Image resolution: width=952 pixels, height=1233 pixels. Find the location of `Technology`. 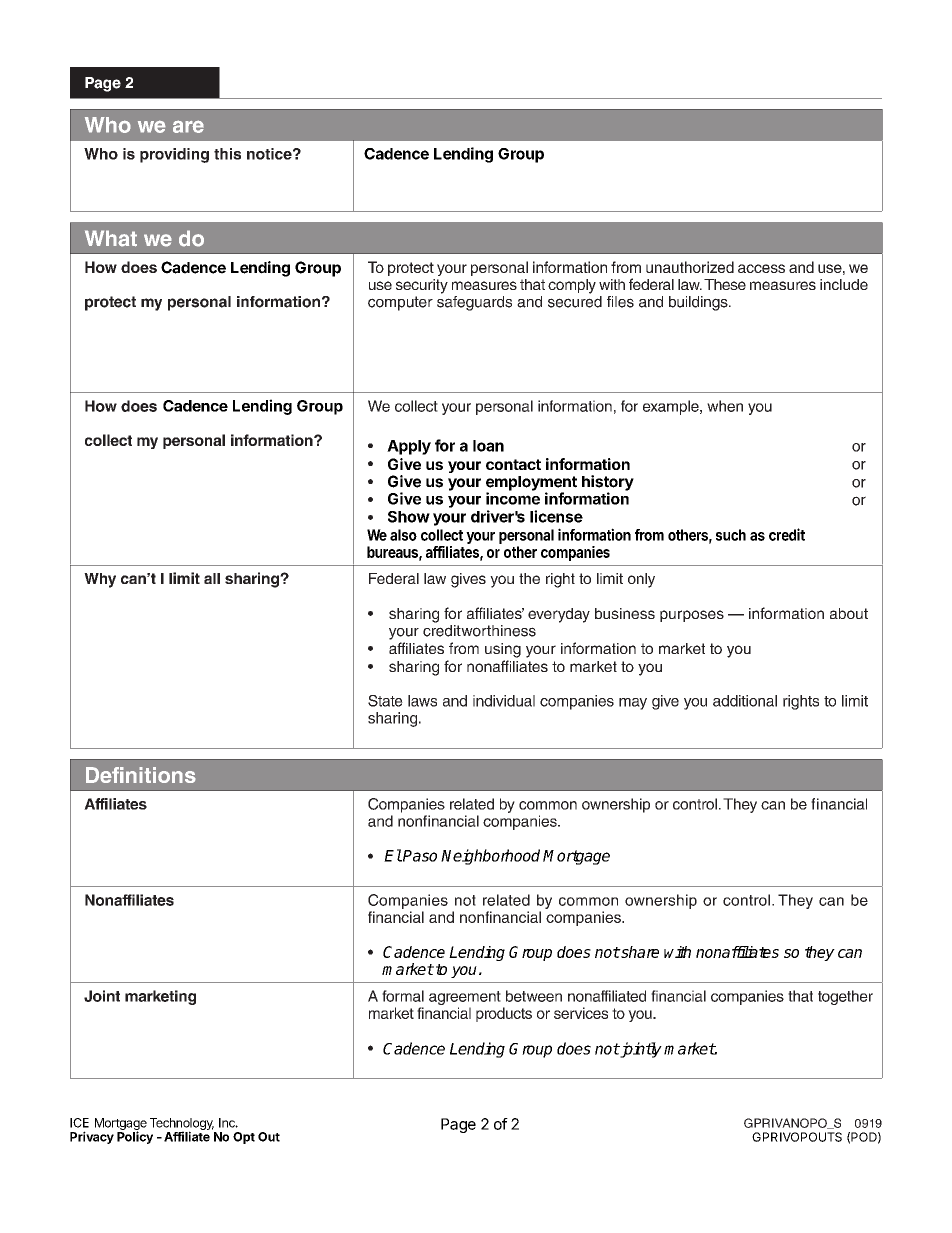

Technology is located at coordinates (182, 1125).
